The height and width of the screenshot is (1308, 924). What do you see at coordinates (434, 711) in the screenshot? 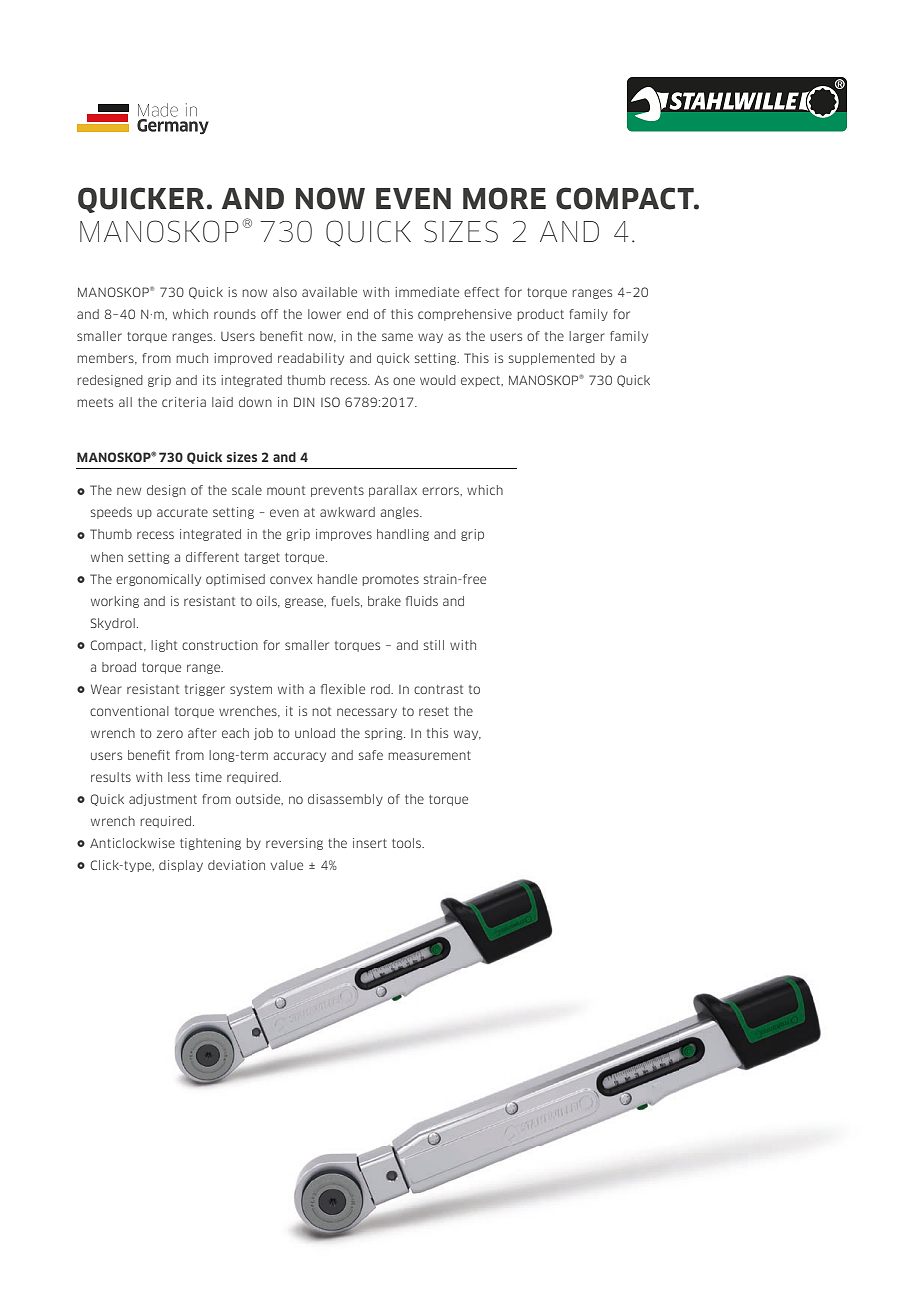
I see `reset` at bounding box center [434, 711].
